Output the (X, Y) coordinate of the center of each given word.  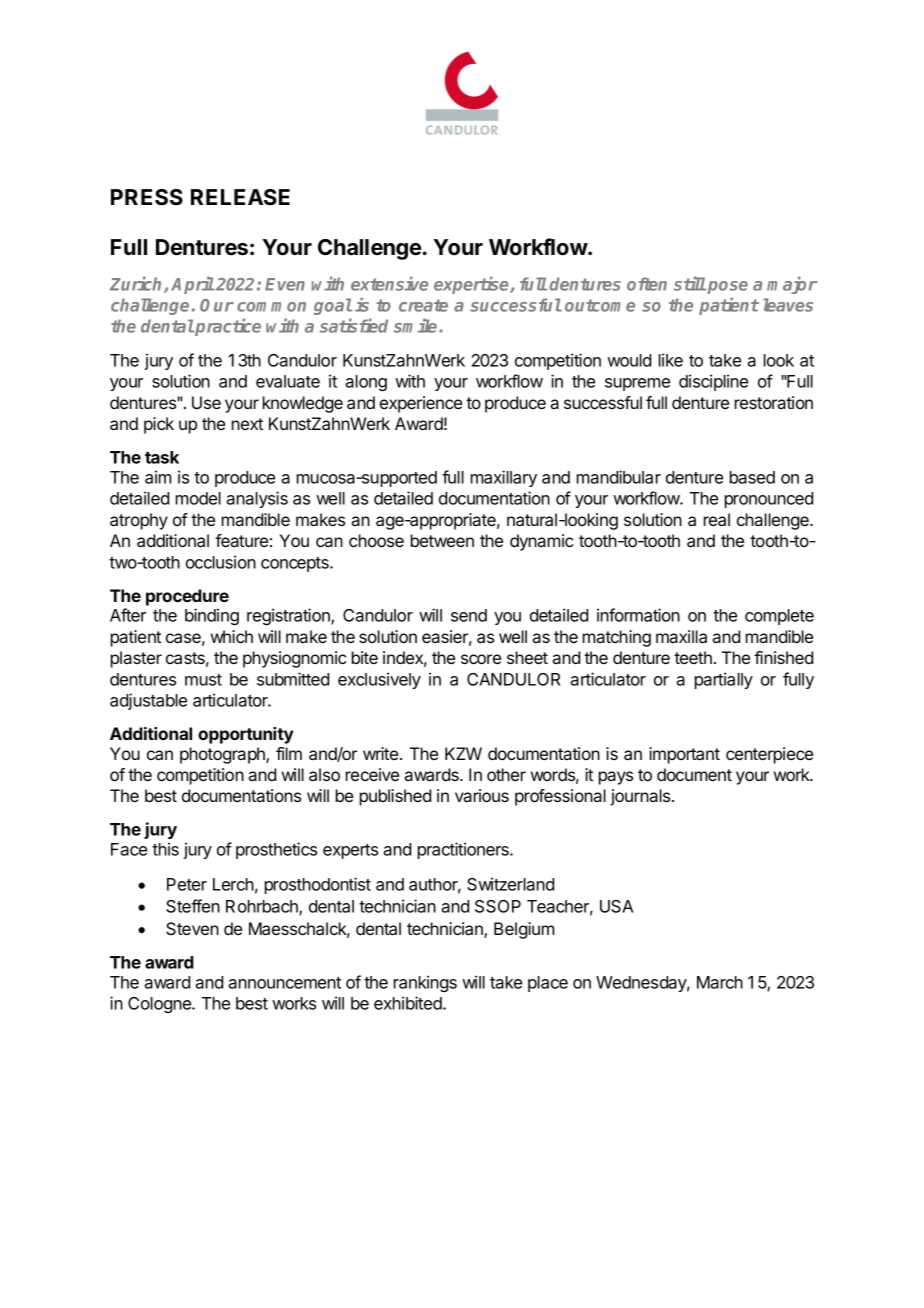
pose (727, 287)
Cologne (160, 1005)
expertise (472, 285)
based (752, 477)
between (442, 540)
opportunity (246, 735)
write (382, 753)
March (720, 982)
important (684, 755)
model (198, 498)
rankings (425, 983)
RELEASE (240, 197)
